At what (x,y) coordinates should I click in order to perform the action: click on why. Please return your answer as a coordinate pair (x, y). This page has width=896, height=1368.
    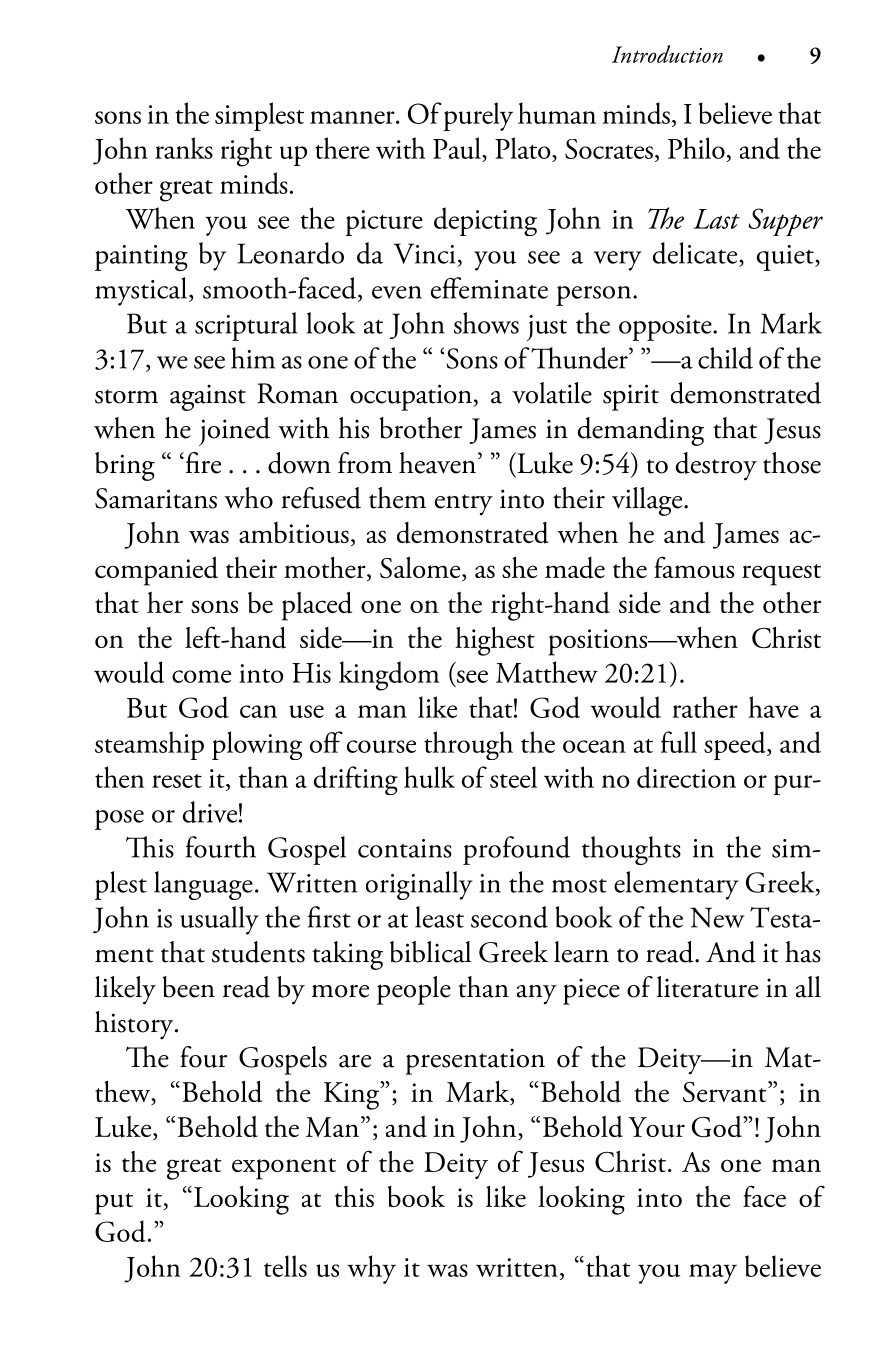
    Looking at the image, I should click on (372, 1269).
